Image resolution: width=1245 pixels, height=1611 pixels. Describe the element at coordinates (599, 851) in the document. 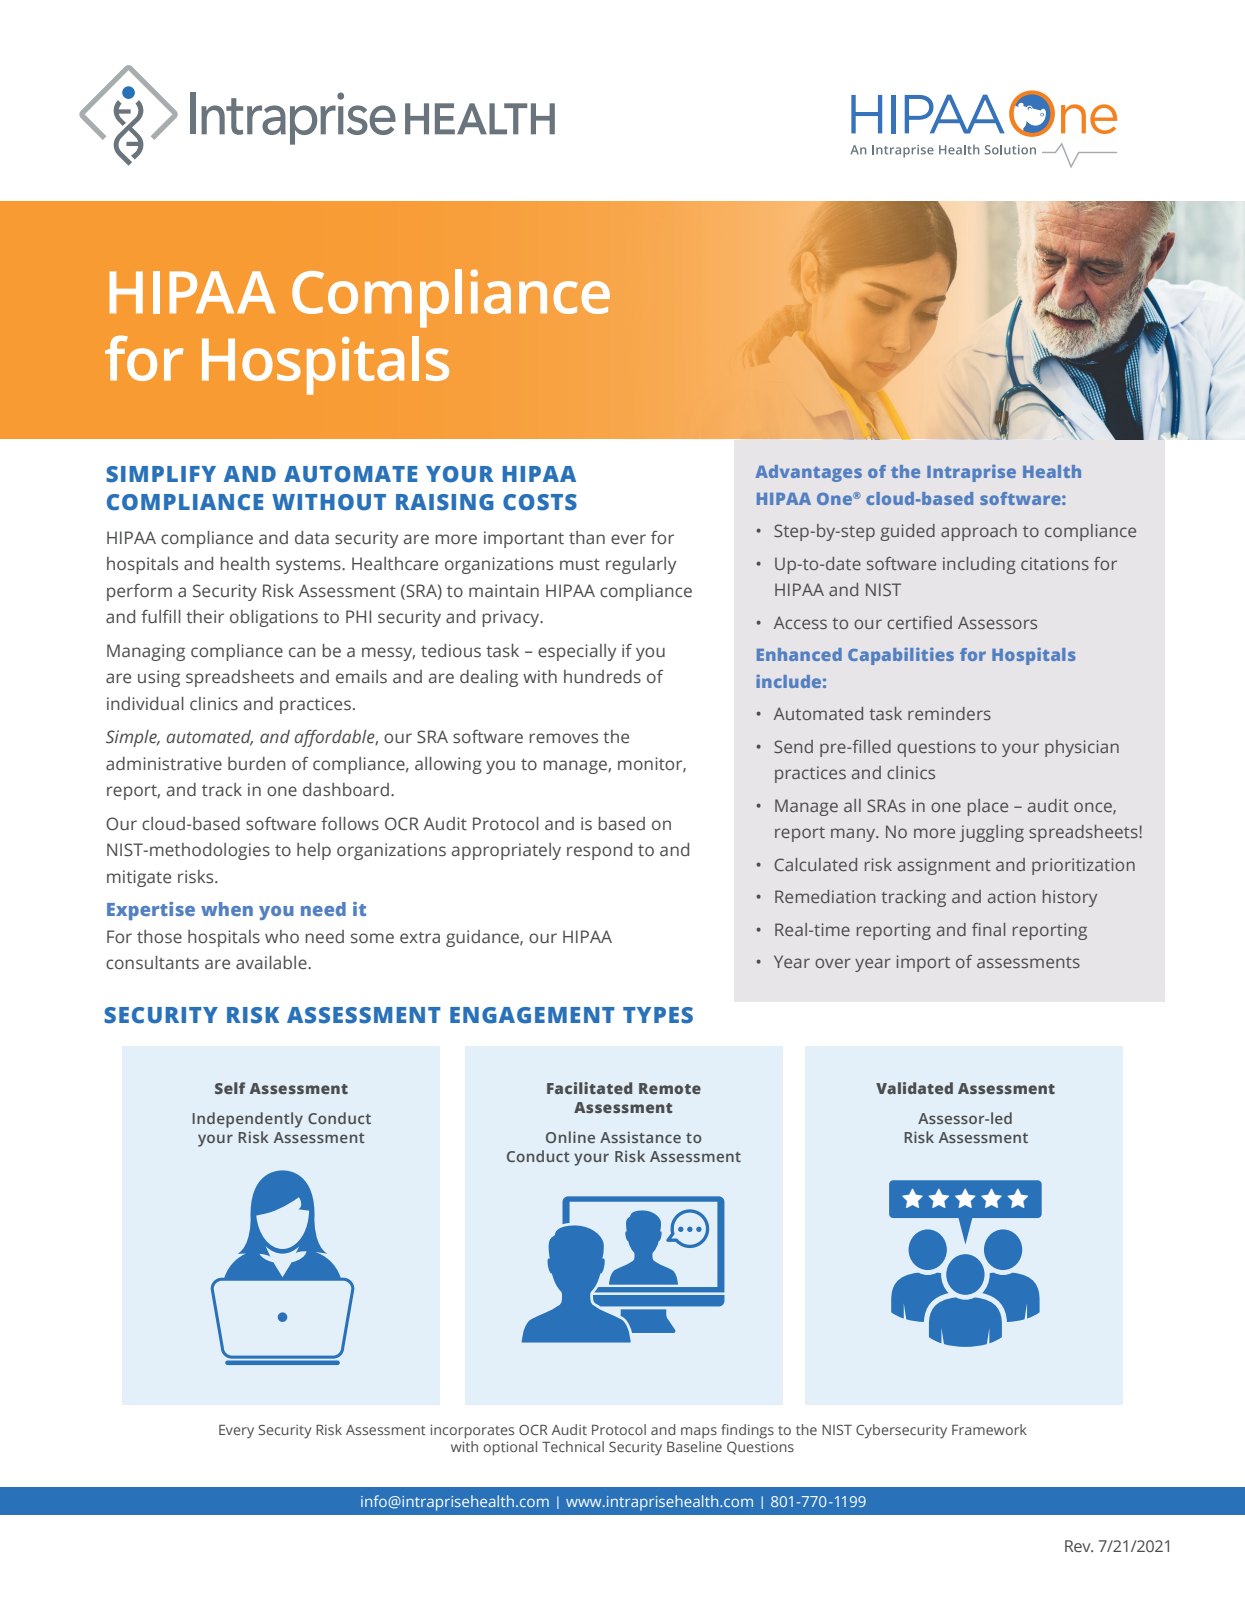

I see `respond` at that location.
